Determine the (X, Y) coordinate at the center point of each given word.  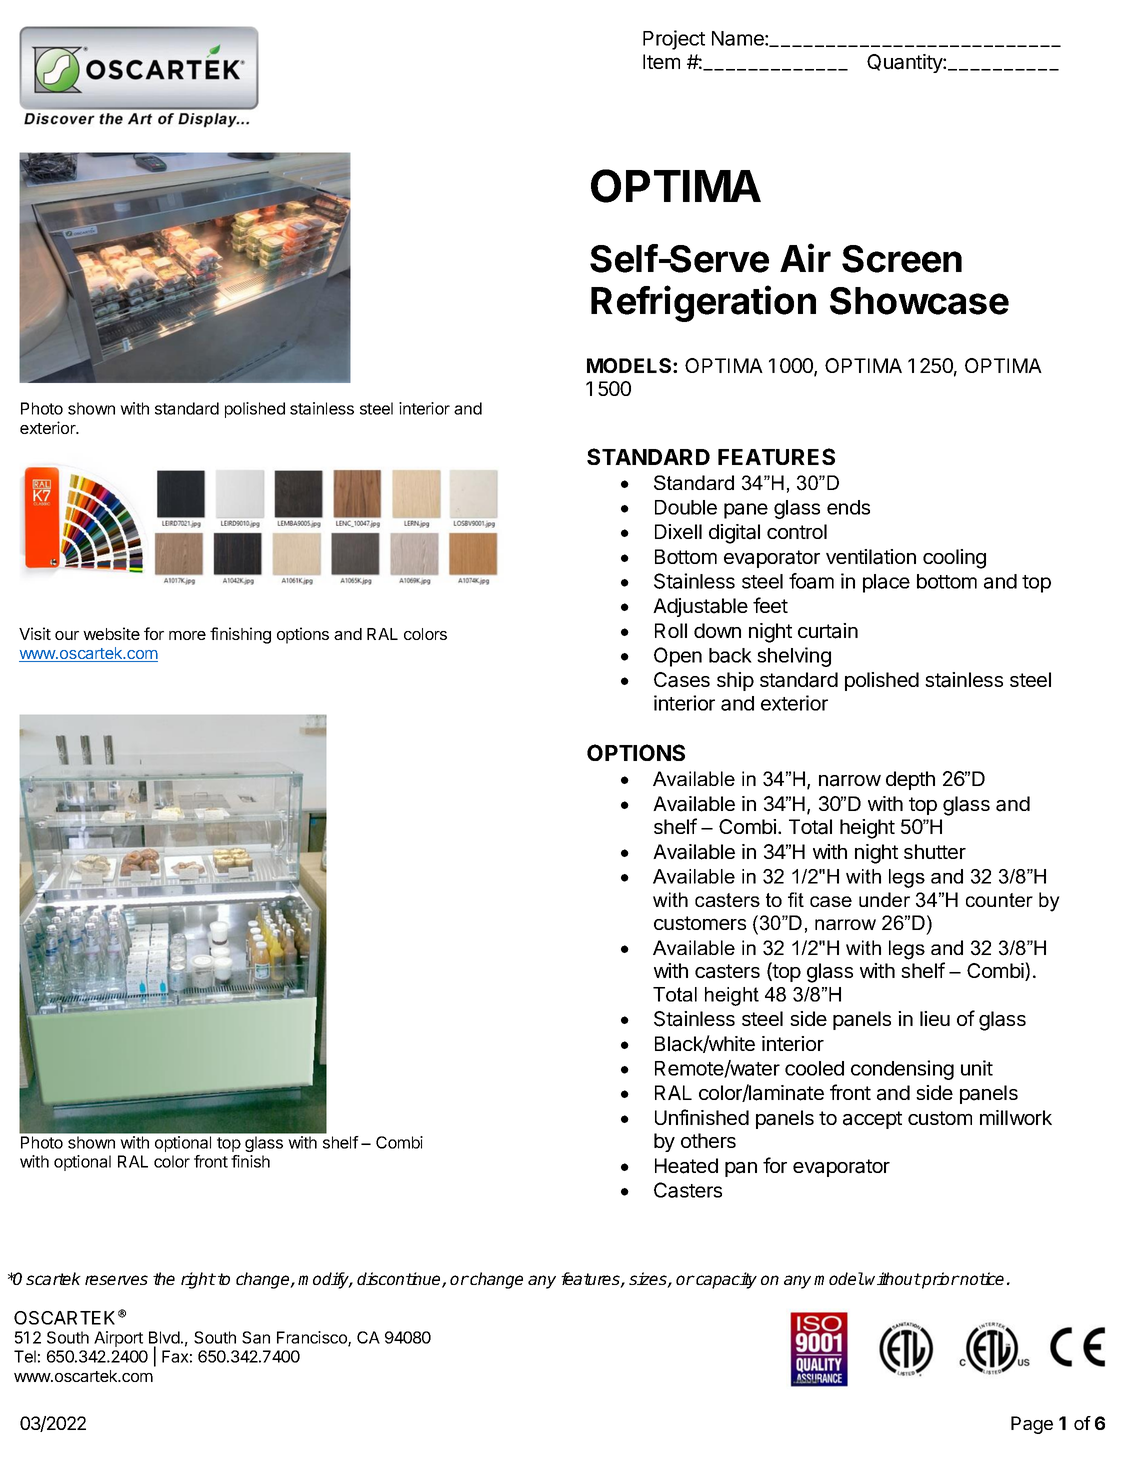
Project (674, 40)
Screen (902, 259)
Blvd (164, 1339)
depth (910, 780)
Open (678, 657)
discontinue (400, 1280)
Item (661, 61)
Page (1032, 1425)
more (187, 635)
